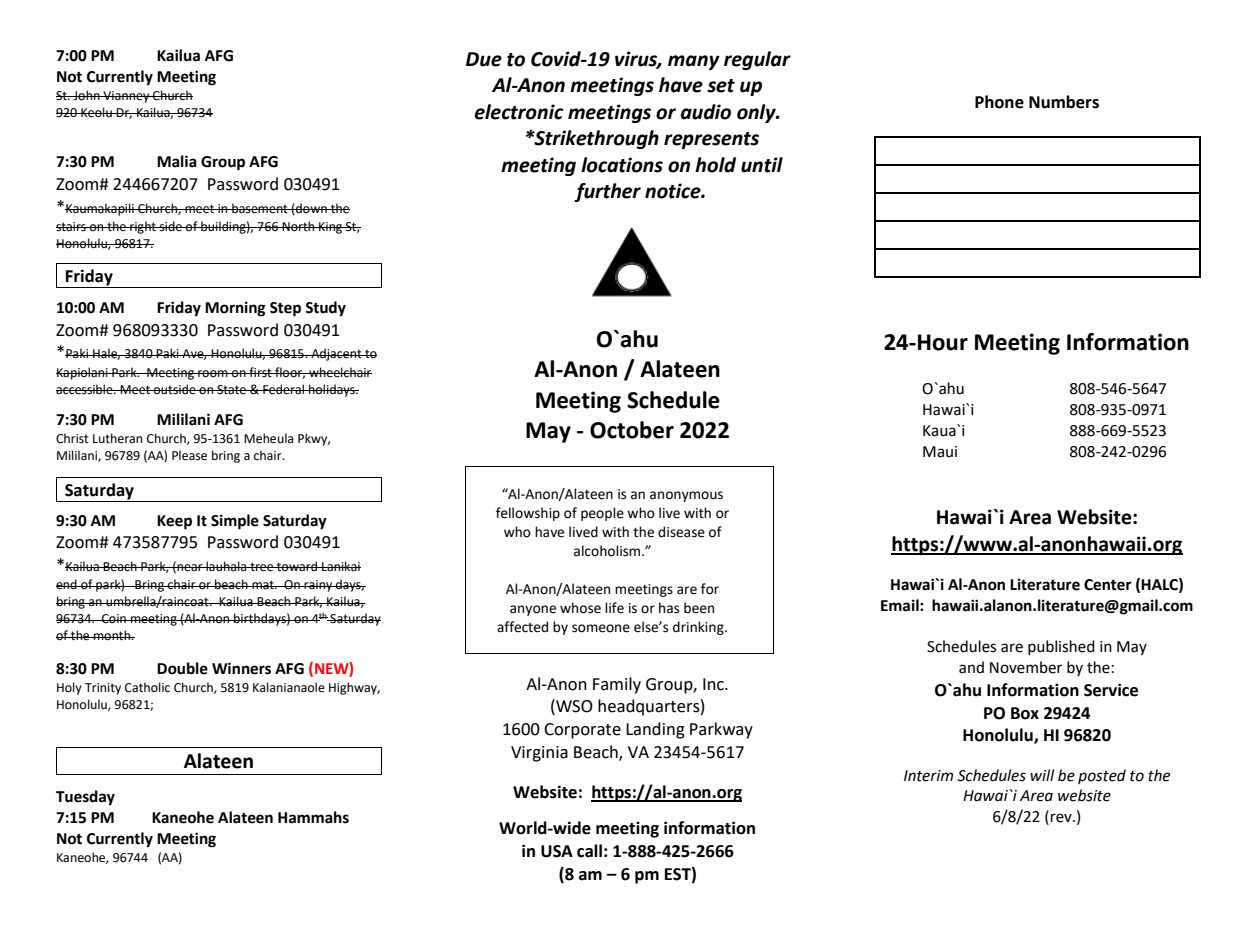 This document has width=1233, height=952. What do you see at coordinates (940, 452) in the document?
I see `Maui` at bounding box center [940, 452].
